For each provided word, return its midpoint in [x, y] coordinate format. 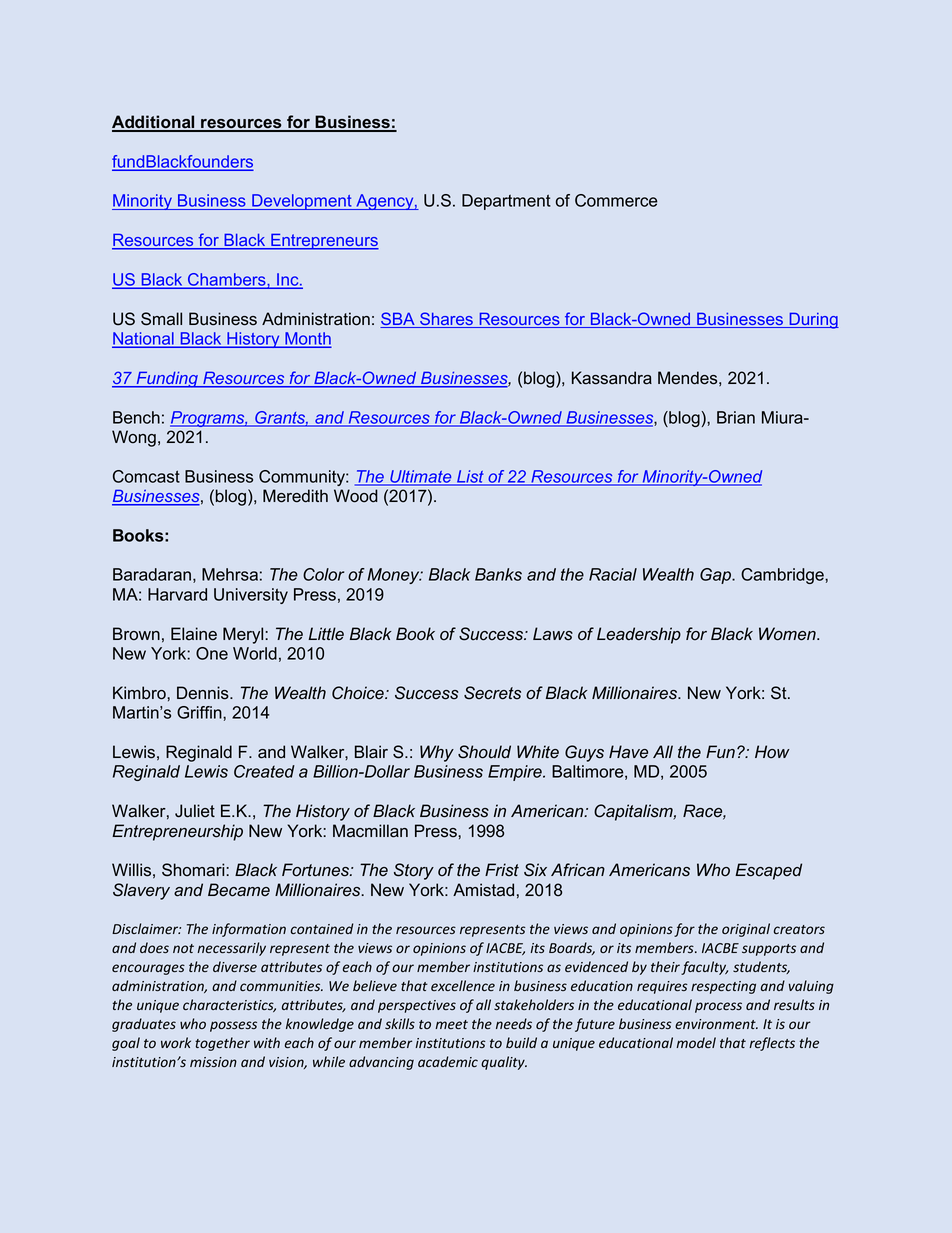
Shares [446, 320]
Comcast [146, 476]
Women [788, 634]
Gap [716, 576]
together [222, 1044]
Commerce [616, 200]
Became [239, 890]
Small [161, 319]
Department [506, 202]
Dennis [204, 693]
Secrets [492, 693]
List [470, 477]
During [813, 321]
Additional [154, 123]
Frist [502, 870]
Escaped [768, 871]
